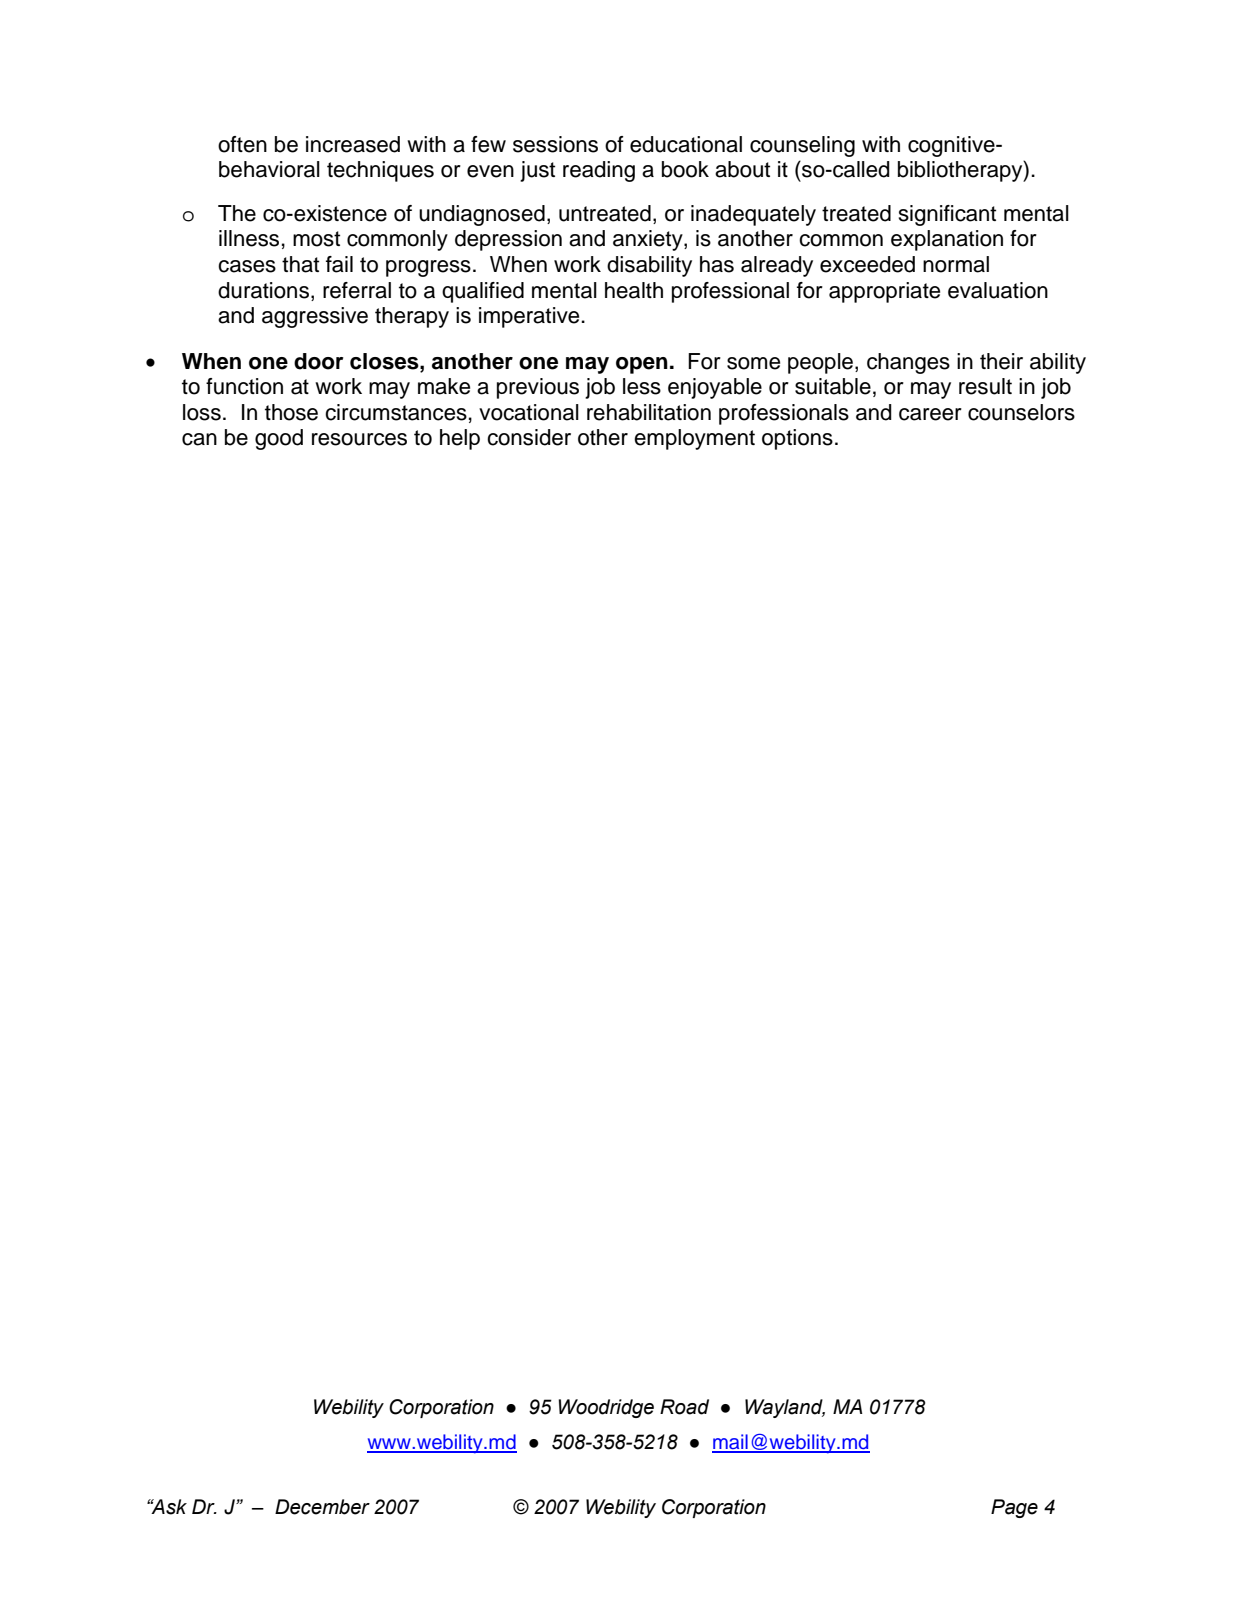 This screenshot has width=1237, height=1601. What do you see at coordinates (599, 171) in the screenshot?
I see `reading` at bounding box center [599, 171].
